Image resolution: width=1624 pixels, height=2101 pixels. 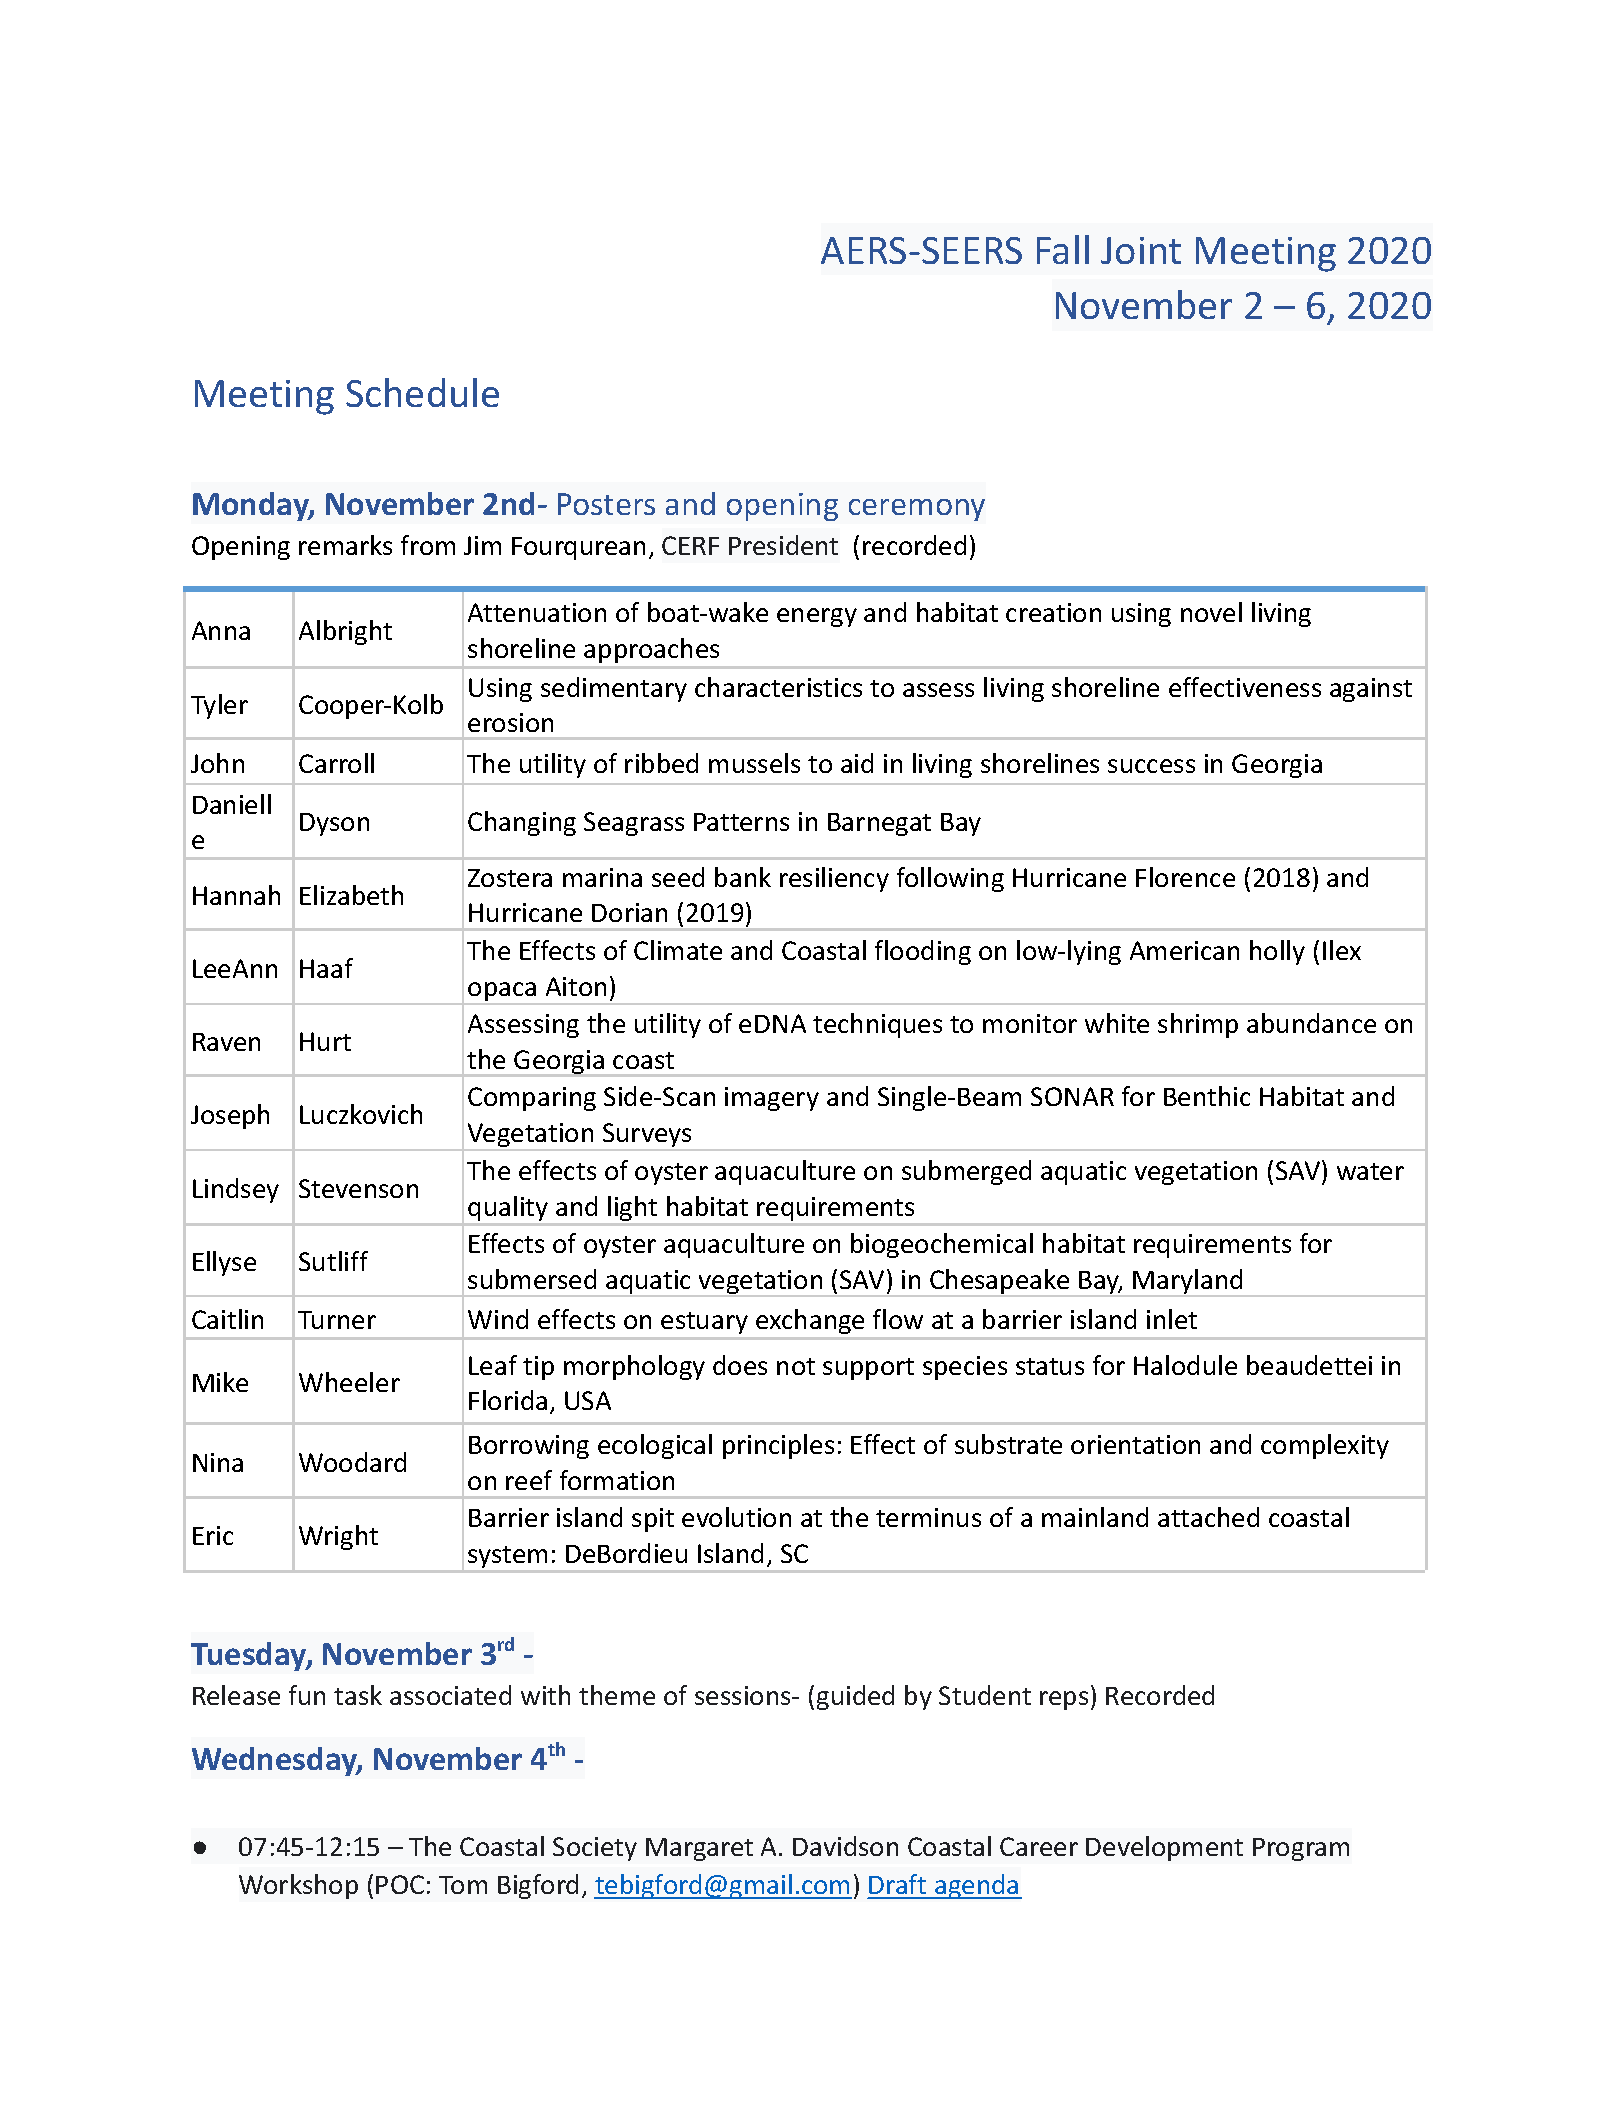 What do you see at coordinates (1207, 1096) in the document?
I see `Benthic` at bounding box center [1207, 1096].
